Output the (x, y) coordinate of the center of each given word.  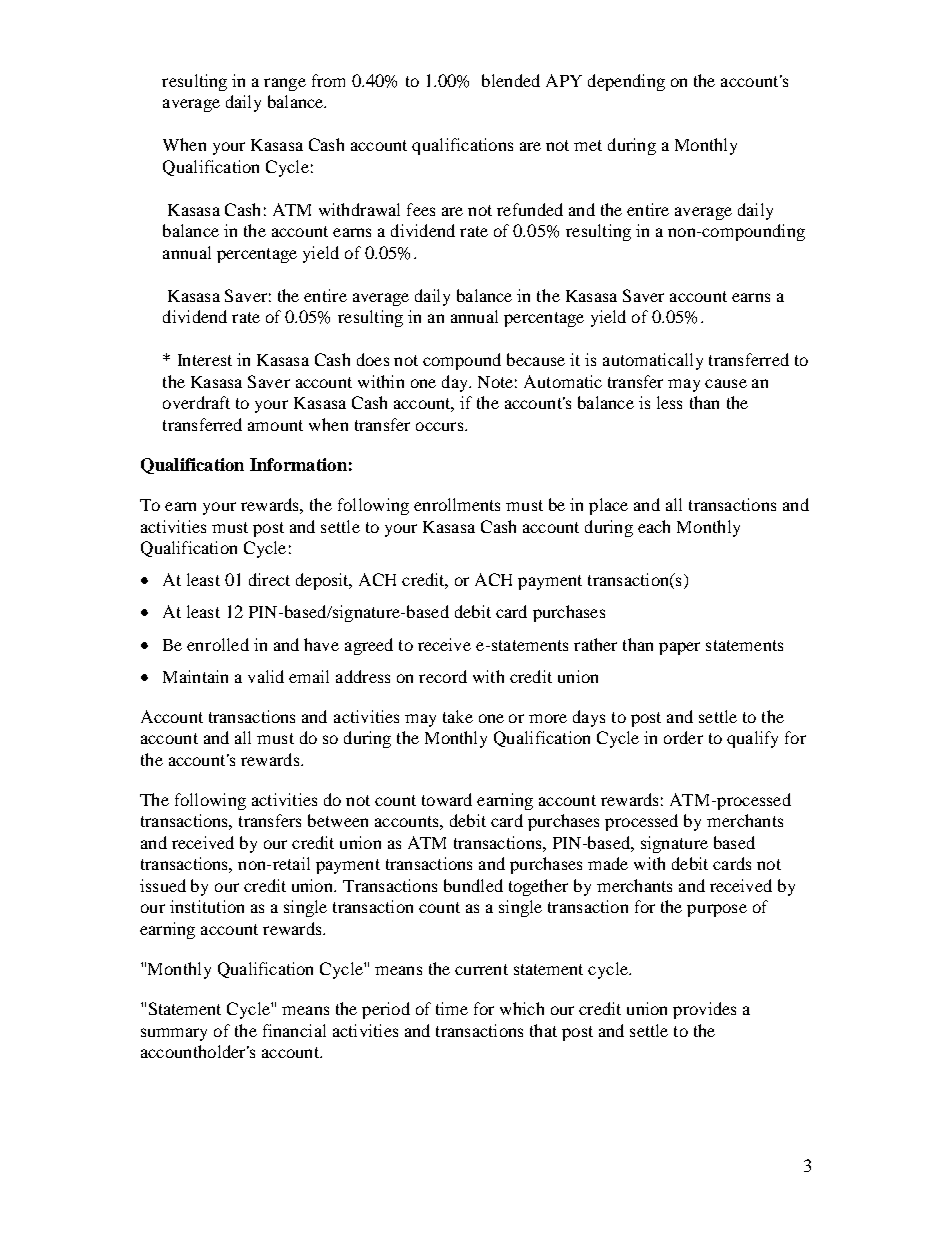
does (373, 359)
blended (511, 80)
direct (269, 579)
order (683, 737)
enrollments (457, 504)
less (669, 402)
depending (626, 82)
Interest (205, 360)
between (338, 820)
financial (294, 1030)
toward (447, 799)
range (285, 84)
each (654, 526)
